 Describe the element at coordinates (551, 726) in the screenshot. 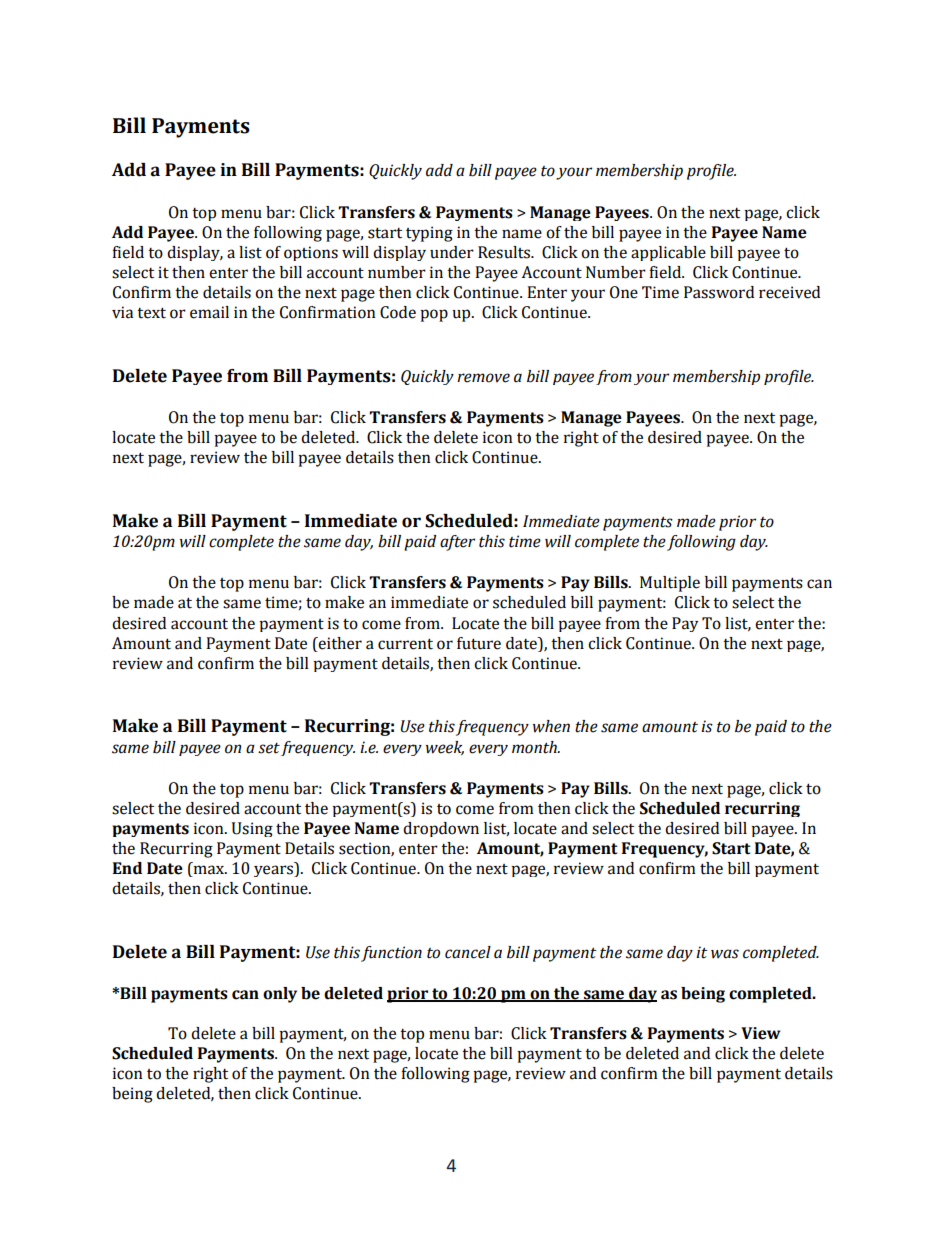

I see `when` at that location.
